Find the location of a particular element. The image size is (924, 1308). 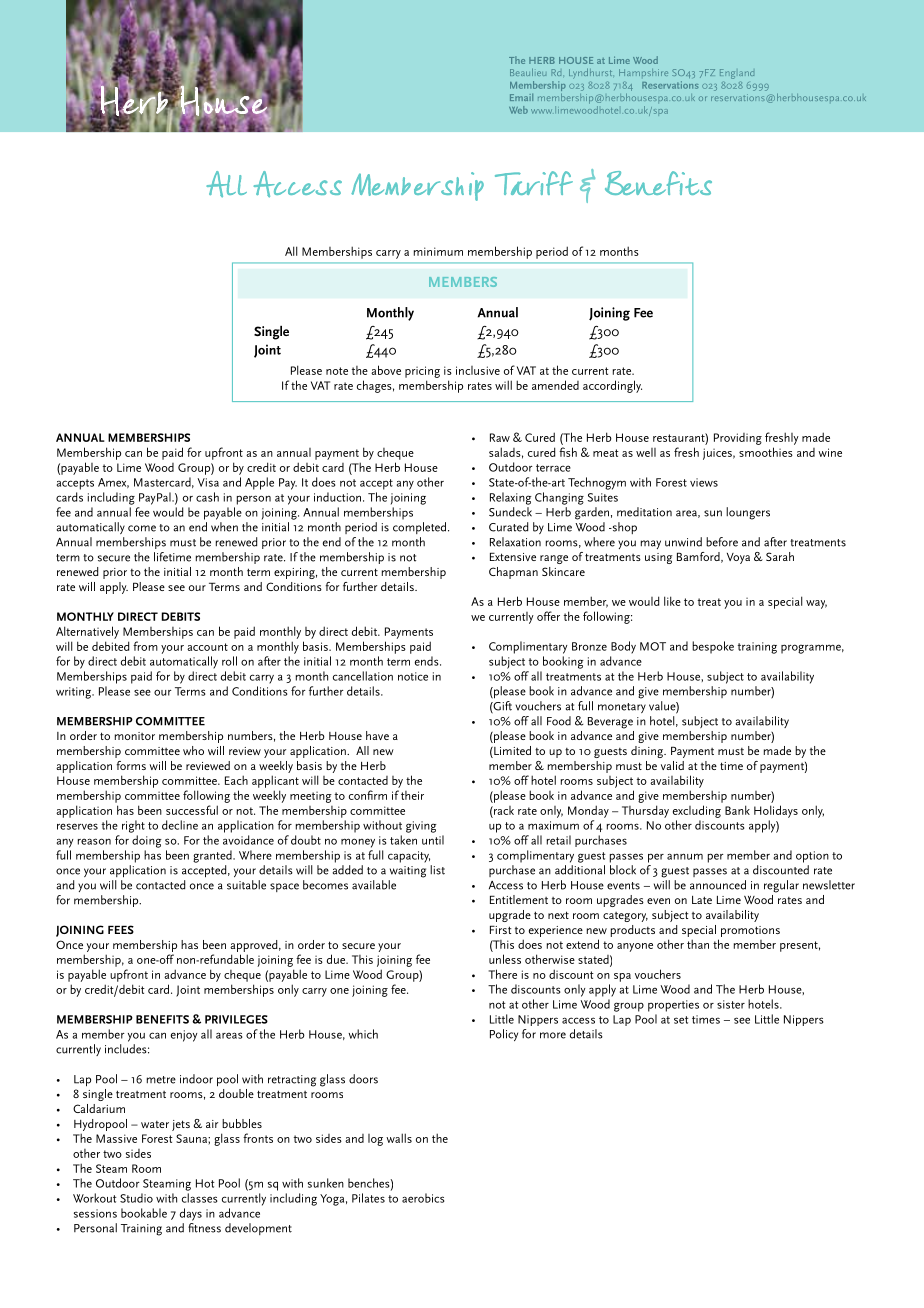

minimum is located at coordinates (438, 251).
